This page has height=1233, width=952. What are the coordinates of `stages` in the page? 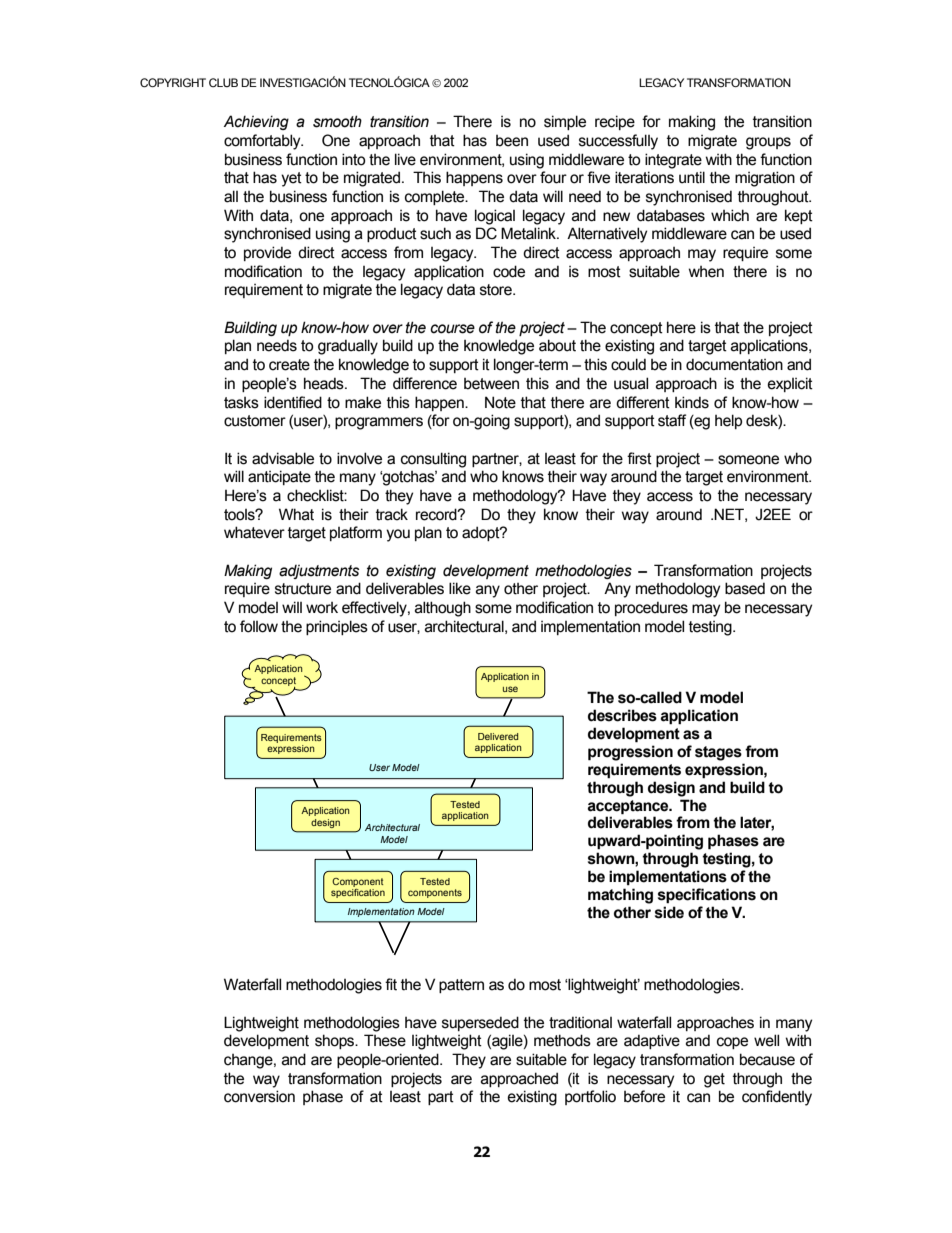 It's located at (718, 753).
